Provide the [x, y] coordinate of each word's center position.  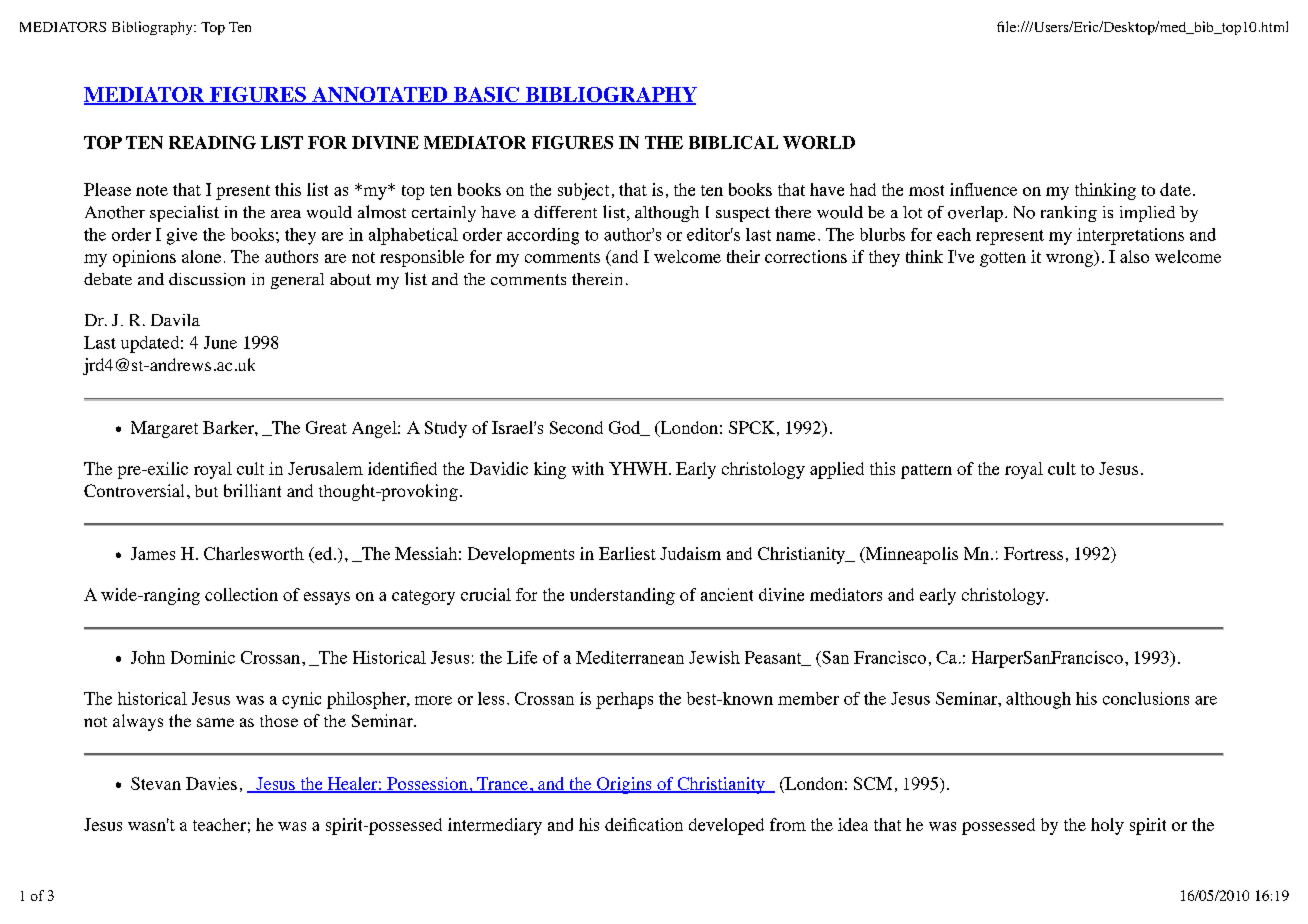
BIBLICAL [733, 142]
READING [212, 142]
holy [1107, 826]
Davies [211, 783]
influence [983, 189]
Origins [624, 785]
